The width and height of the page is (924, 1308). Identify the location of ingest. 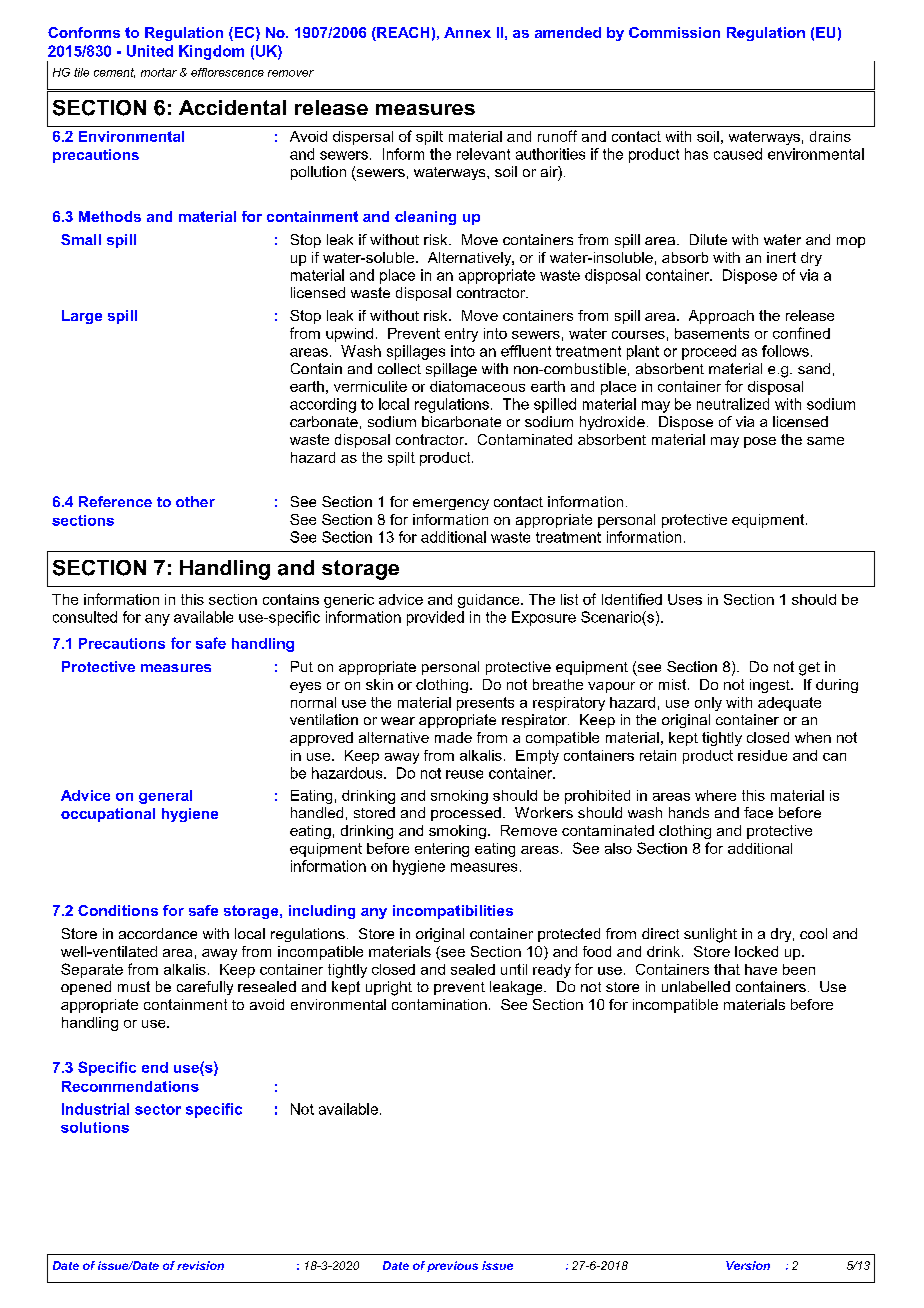
(771, 686).
